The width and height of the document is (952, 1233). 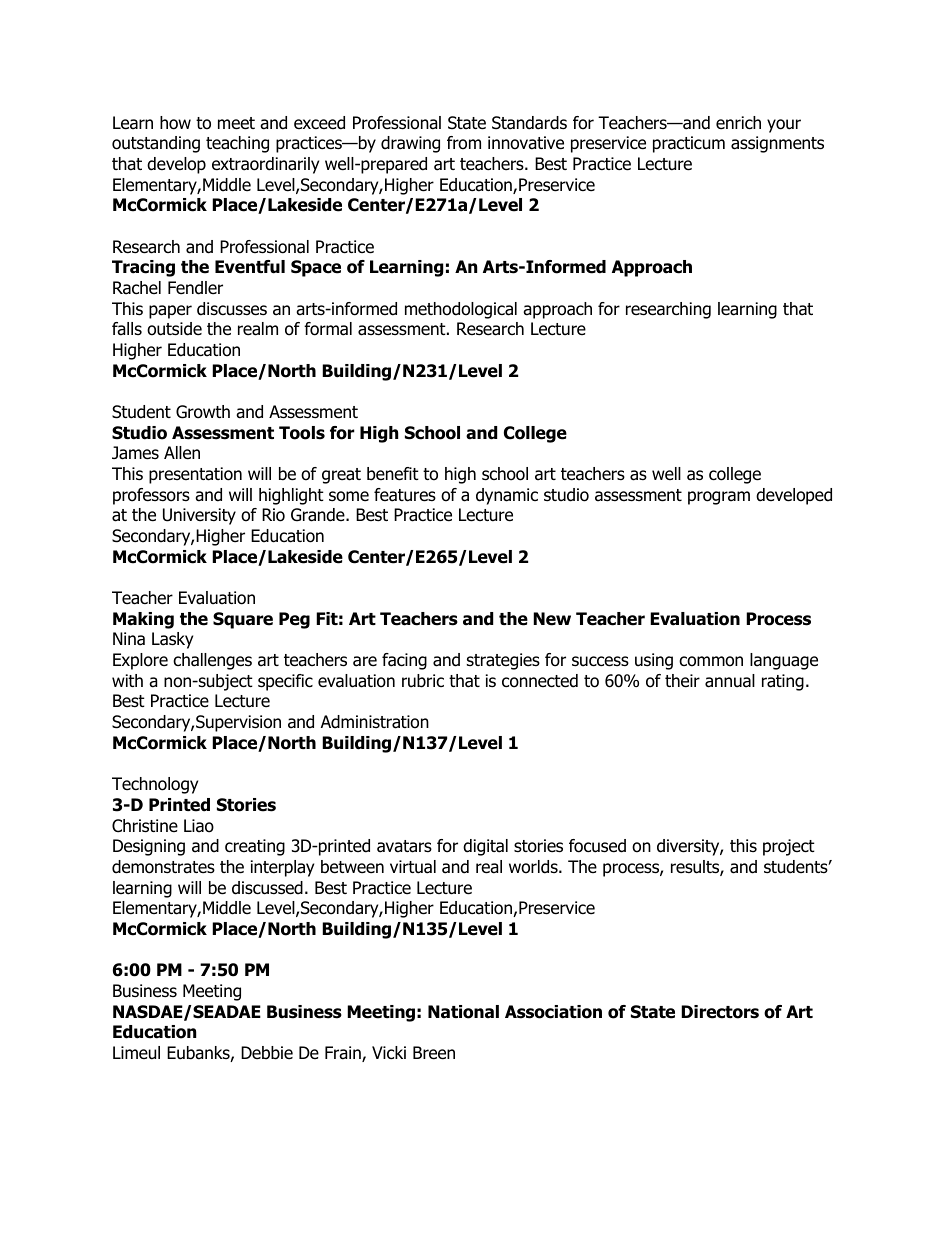 I want to click on Liao, so click(x=199, y=826).
